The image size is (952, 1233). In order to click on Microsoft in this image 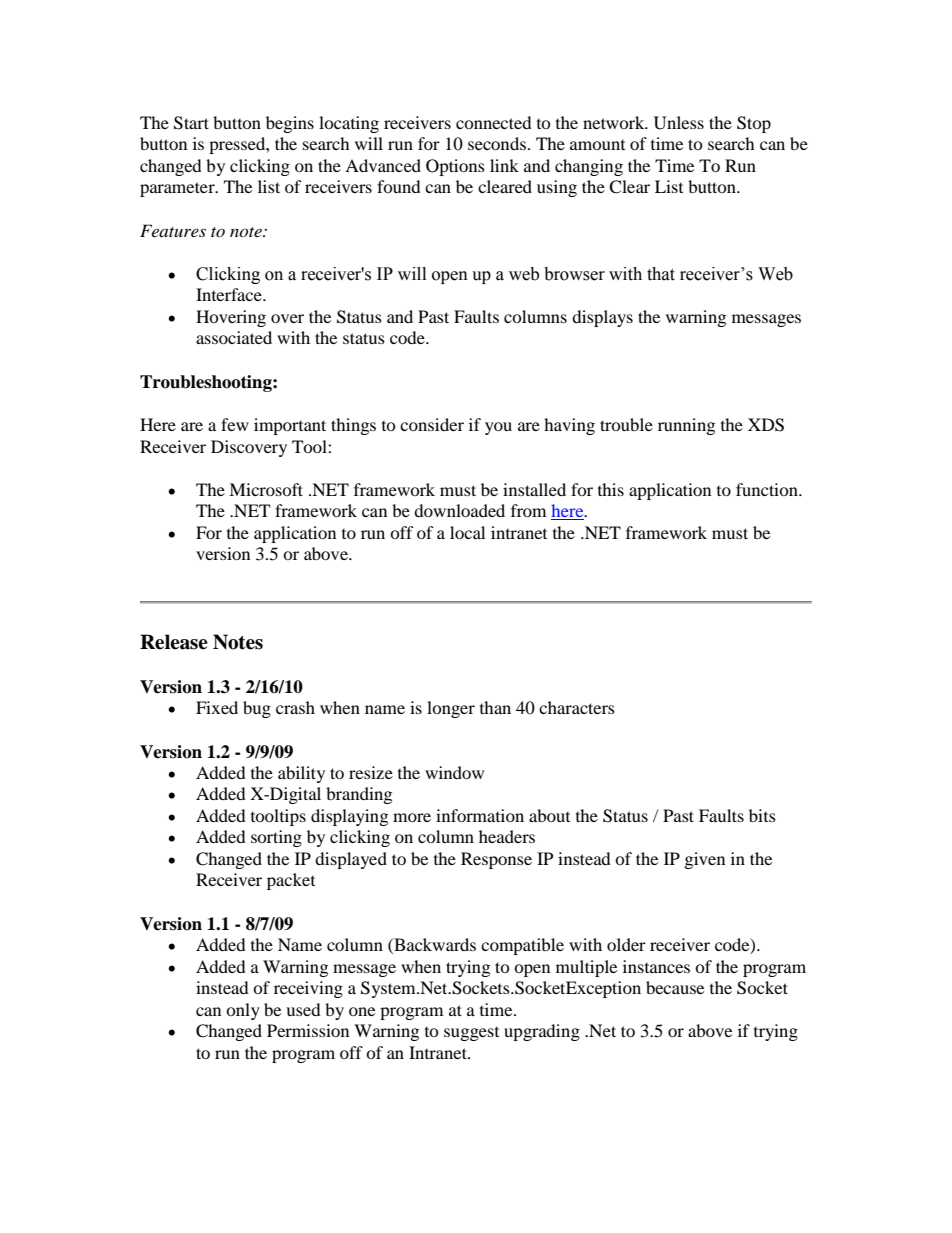, I will do `click(266, 489)`.
